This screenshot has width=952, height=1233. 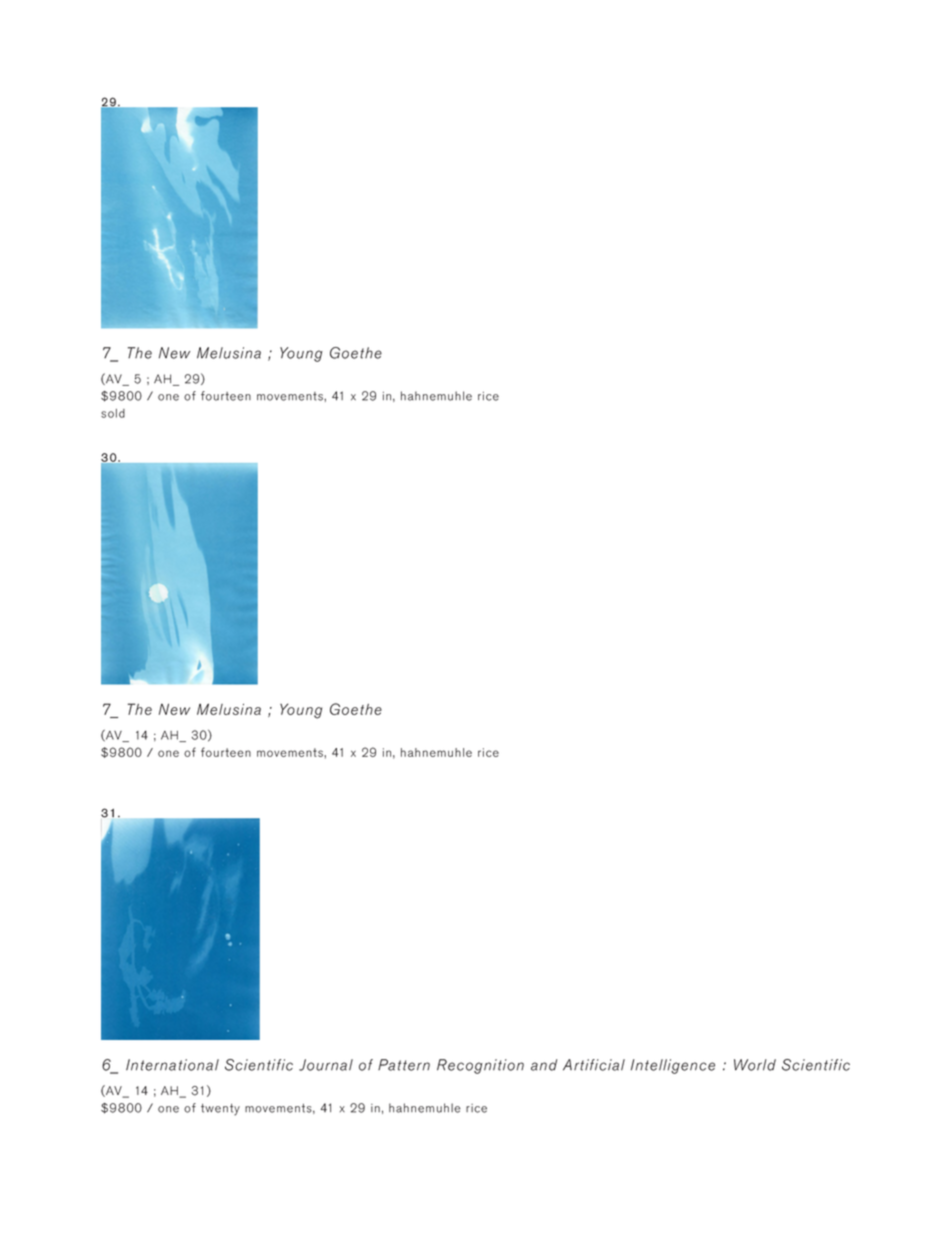 I want to click on Intelligence, so click(x=673, y=1066).
